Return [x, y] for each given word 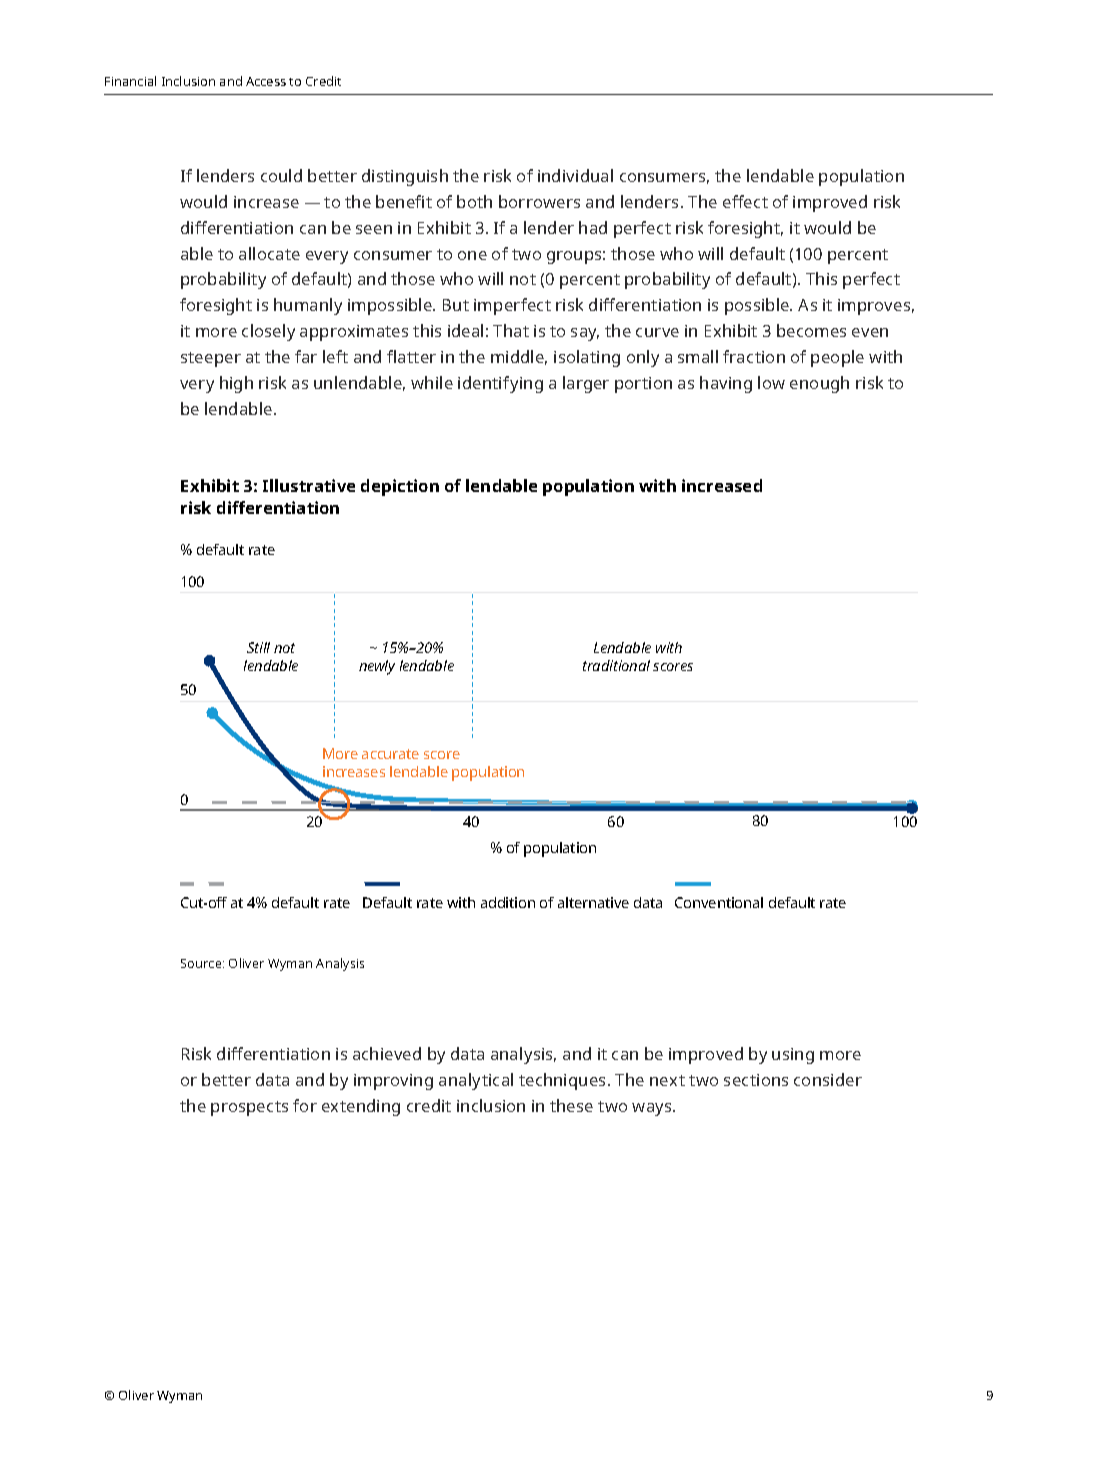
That [511, 330]
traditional [616, 665]
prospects [249, 1108]
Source [202, 963]
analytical [476, 1081]
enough [819, 384]
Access [266, 81]
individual [575, 175]
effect [745, 201]
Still [258, 647]
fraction [754, 356]
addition [508, 902]
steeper [211, 359]
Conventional [719, 902]
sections [756, 1080]
